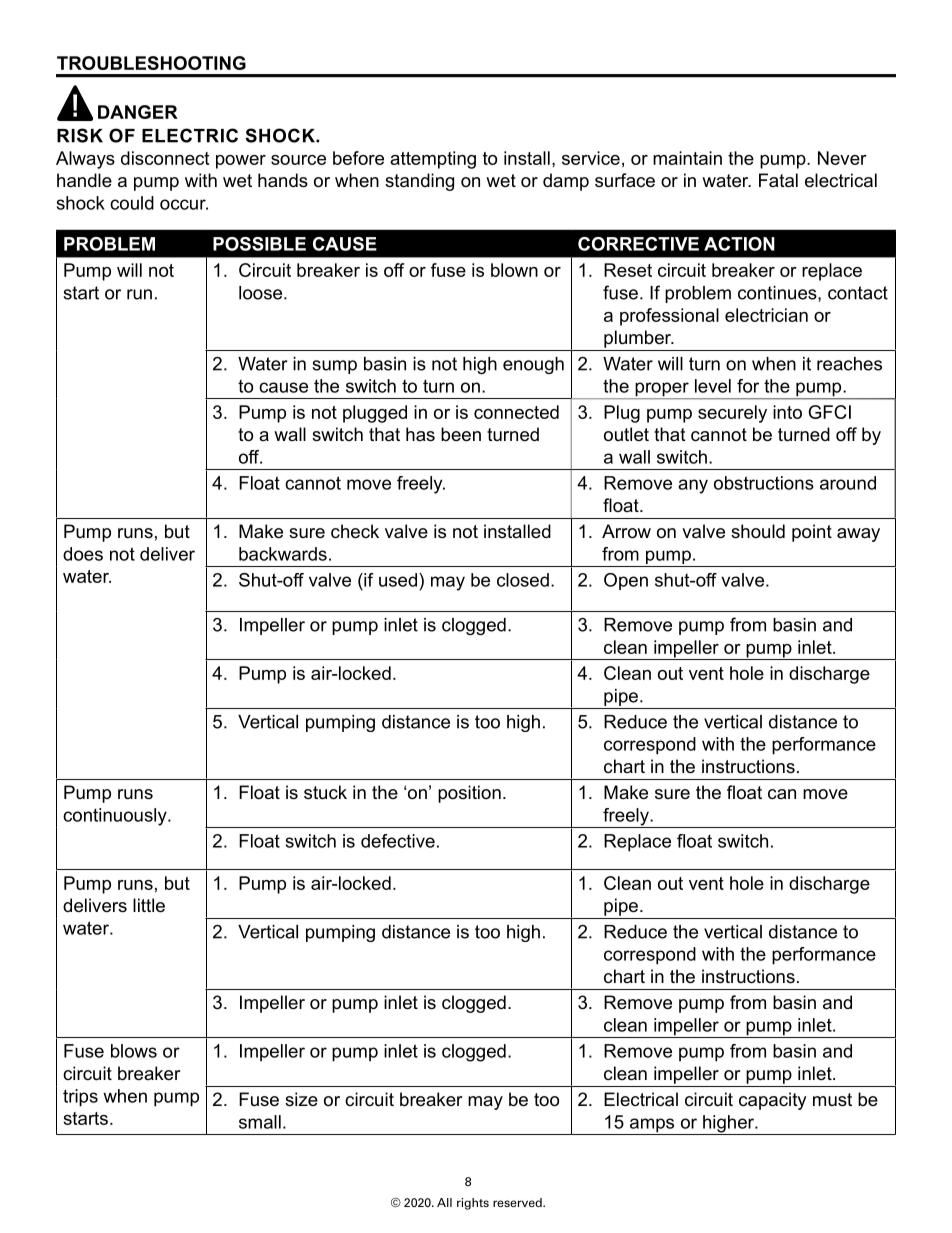 The width and height of the screenshot is (952, 1233). Describe the element at coordinates (773, 1101) in the screenshot. I see `capacity` at that location.
